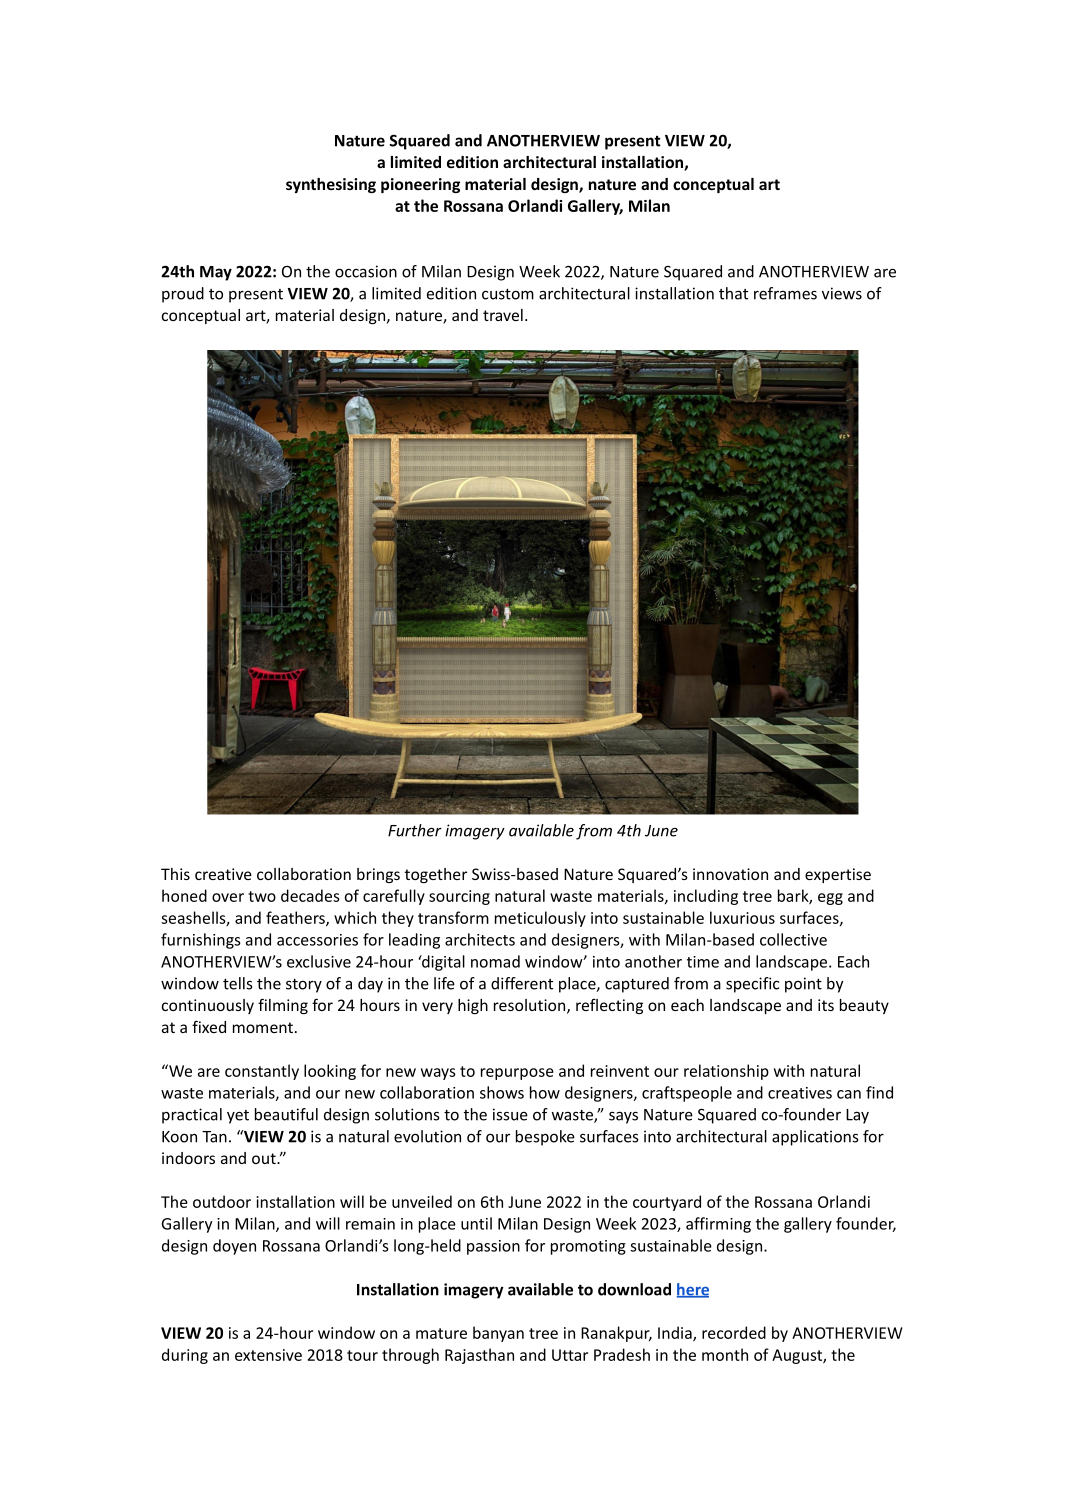 The image size is (1067, 1507). What do you see at coordinates (263, 1027) in the screenshot?
I see `moment` at bounding box center [263, 1027].
